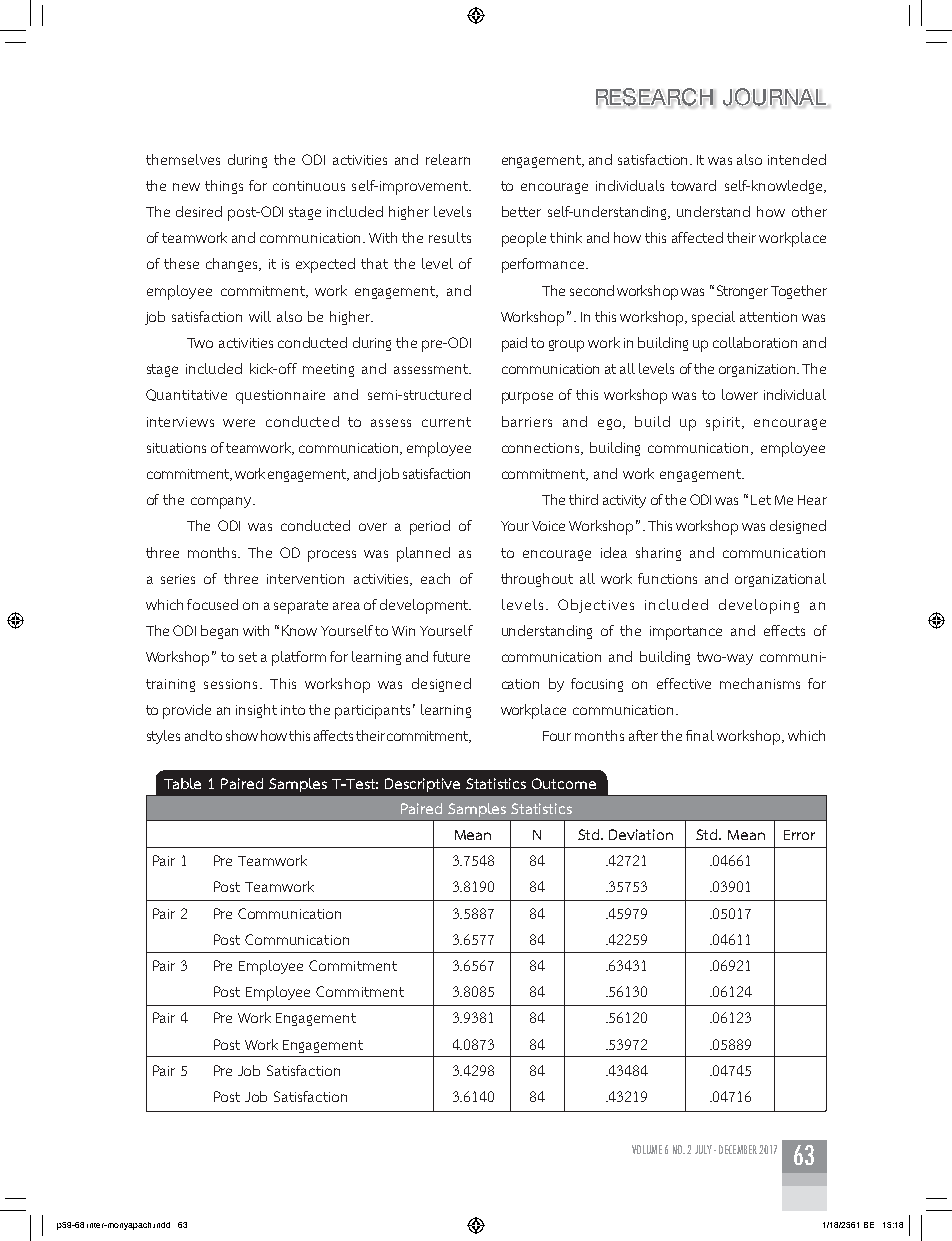  Describe the element at coordinates (774, 97) in the screenshot. I see `JOURNAL` at that location.
